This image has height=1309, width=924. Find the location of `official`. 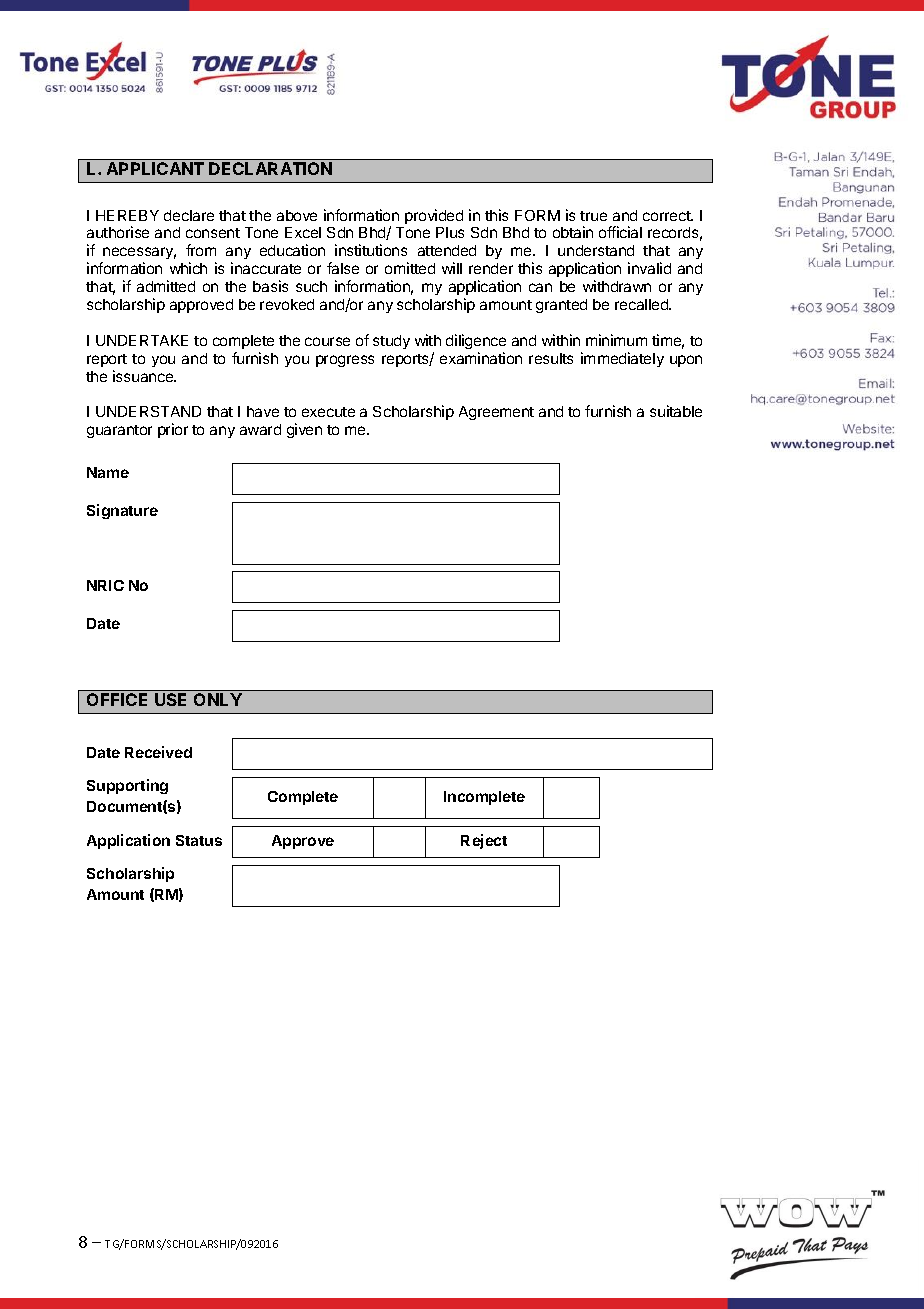

official is located at coordinates (620, 232).
